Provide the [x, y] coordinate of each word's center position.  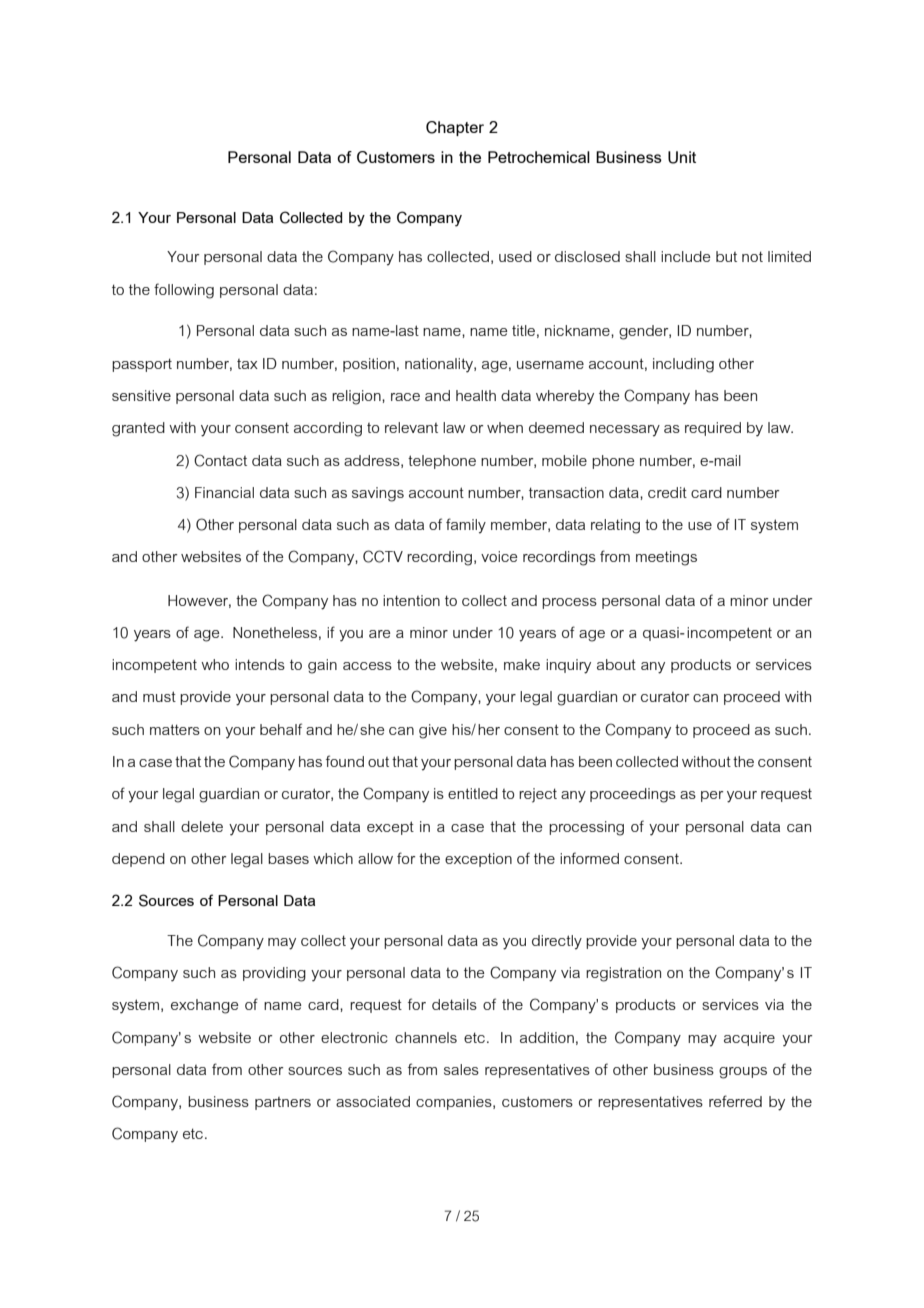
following [184, 291]
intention [411, 600]
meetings [666, 558]
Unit [682, 157]
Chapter [455, 128]
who [215, 664]
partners [283, 1103]
